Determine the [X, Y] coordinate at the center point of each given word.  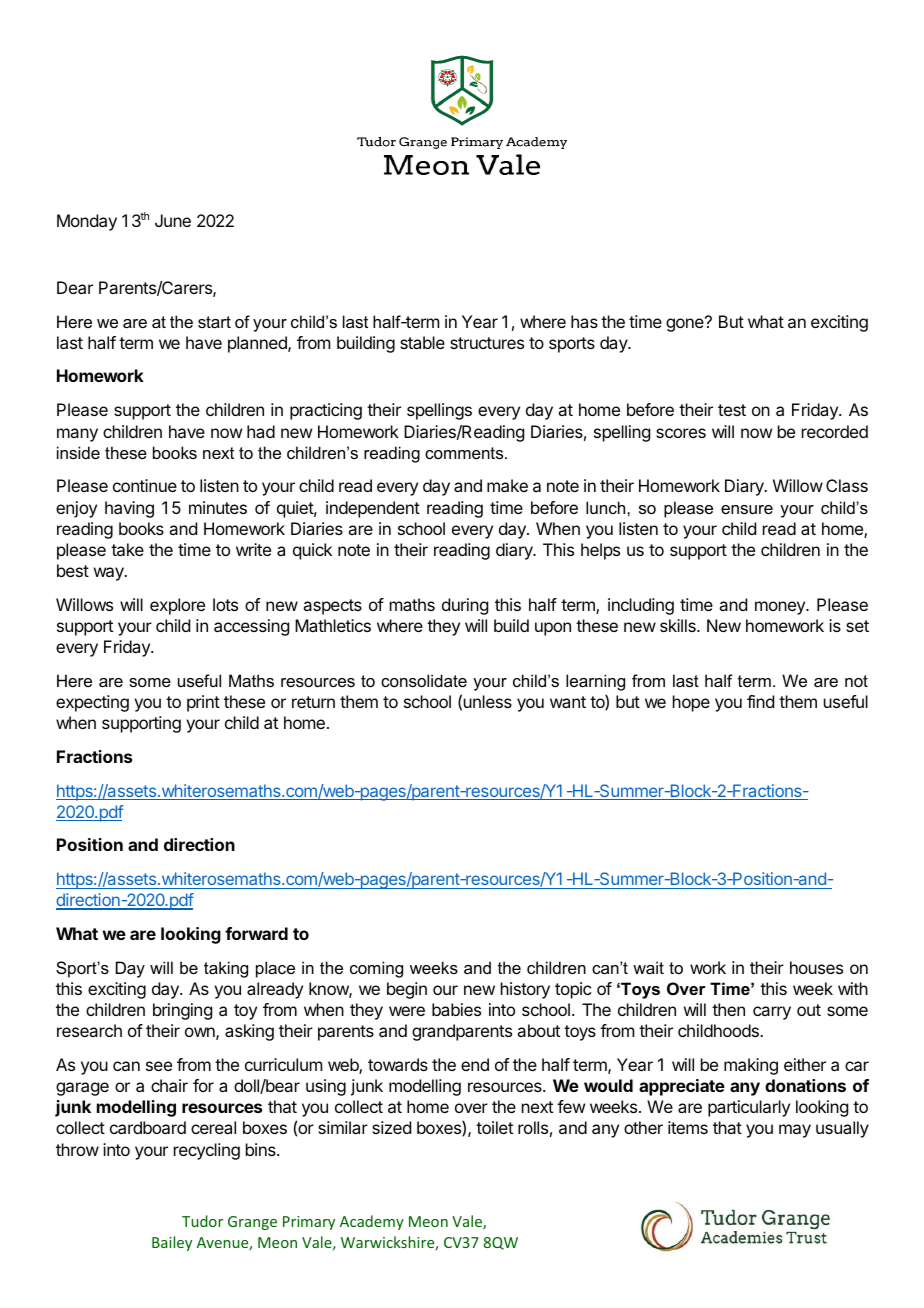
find [760, 701]
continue [145, 485]
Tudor [202, 1221]
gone [686, 324]
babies [456, 1009]
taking [226, 969]
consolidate [424, 680]
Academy [372, 1222]
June [173, 220]
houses [816, 967]
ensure [747, 509]
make [507, 485]
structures [487, 343]
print [203, 703]
